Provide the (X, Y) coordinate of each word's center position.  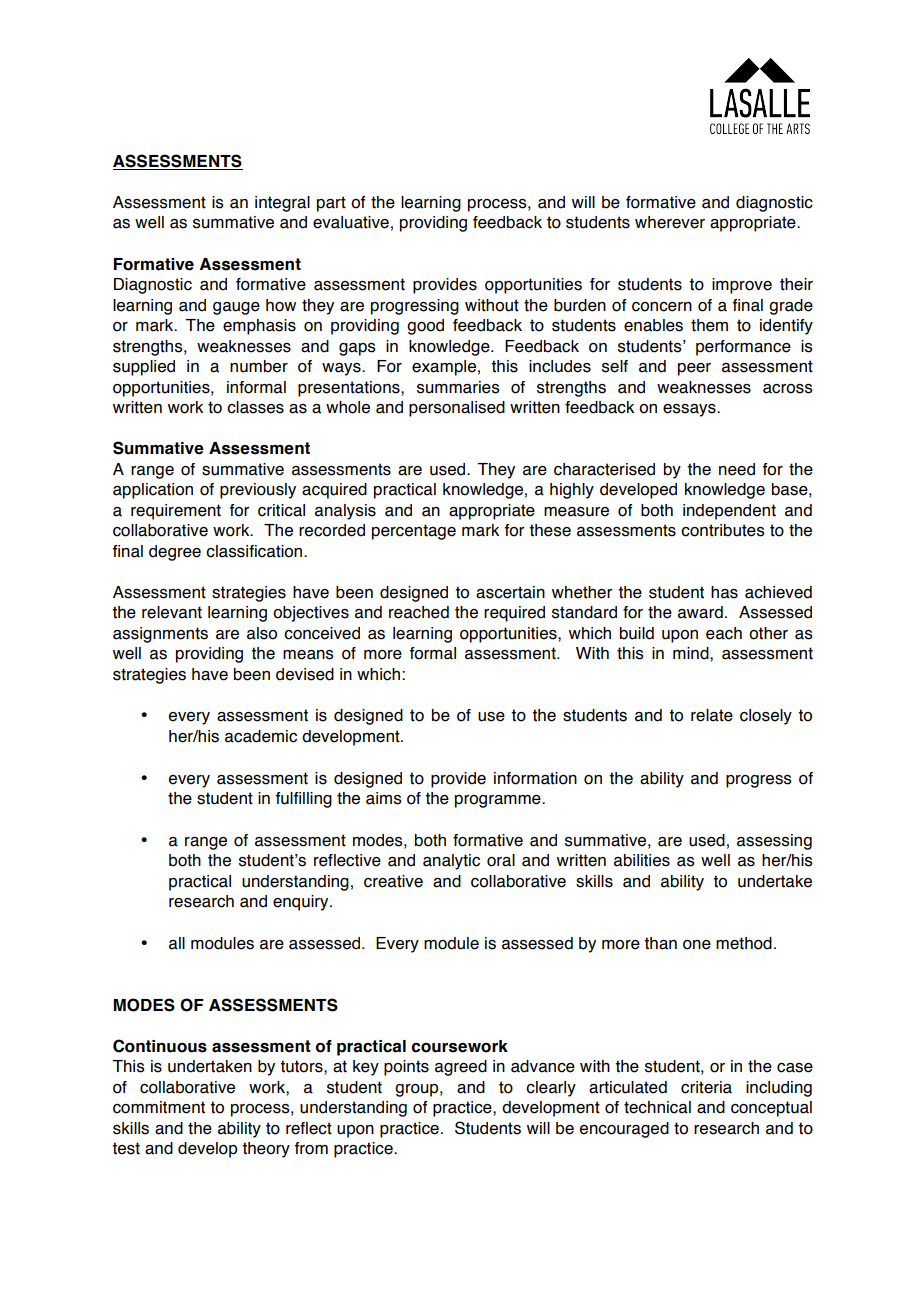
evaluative (351, 222)
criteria (706, 1087)
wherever (670, 222)
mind (692, 653)
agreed (461, 1068)
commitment (159, 1107)
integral (282, 204)
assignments (160, 635)
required (514, 614)
